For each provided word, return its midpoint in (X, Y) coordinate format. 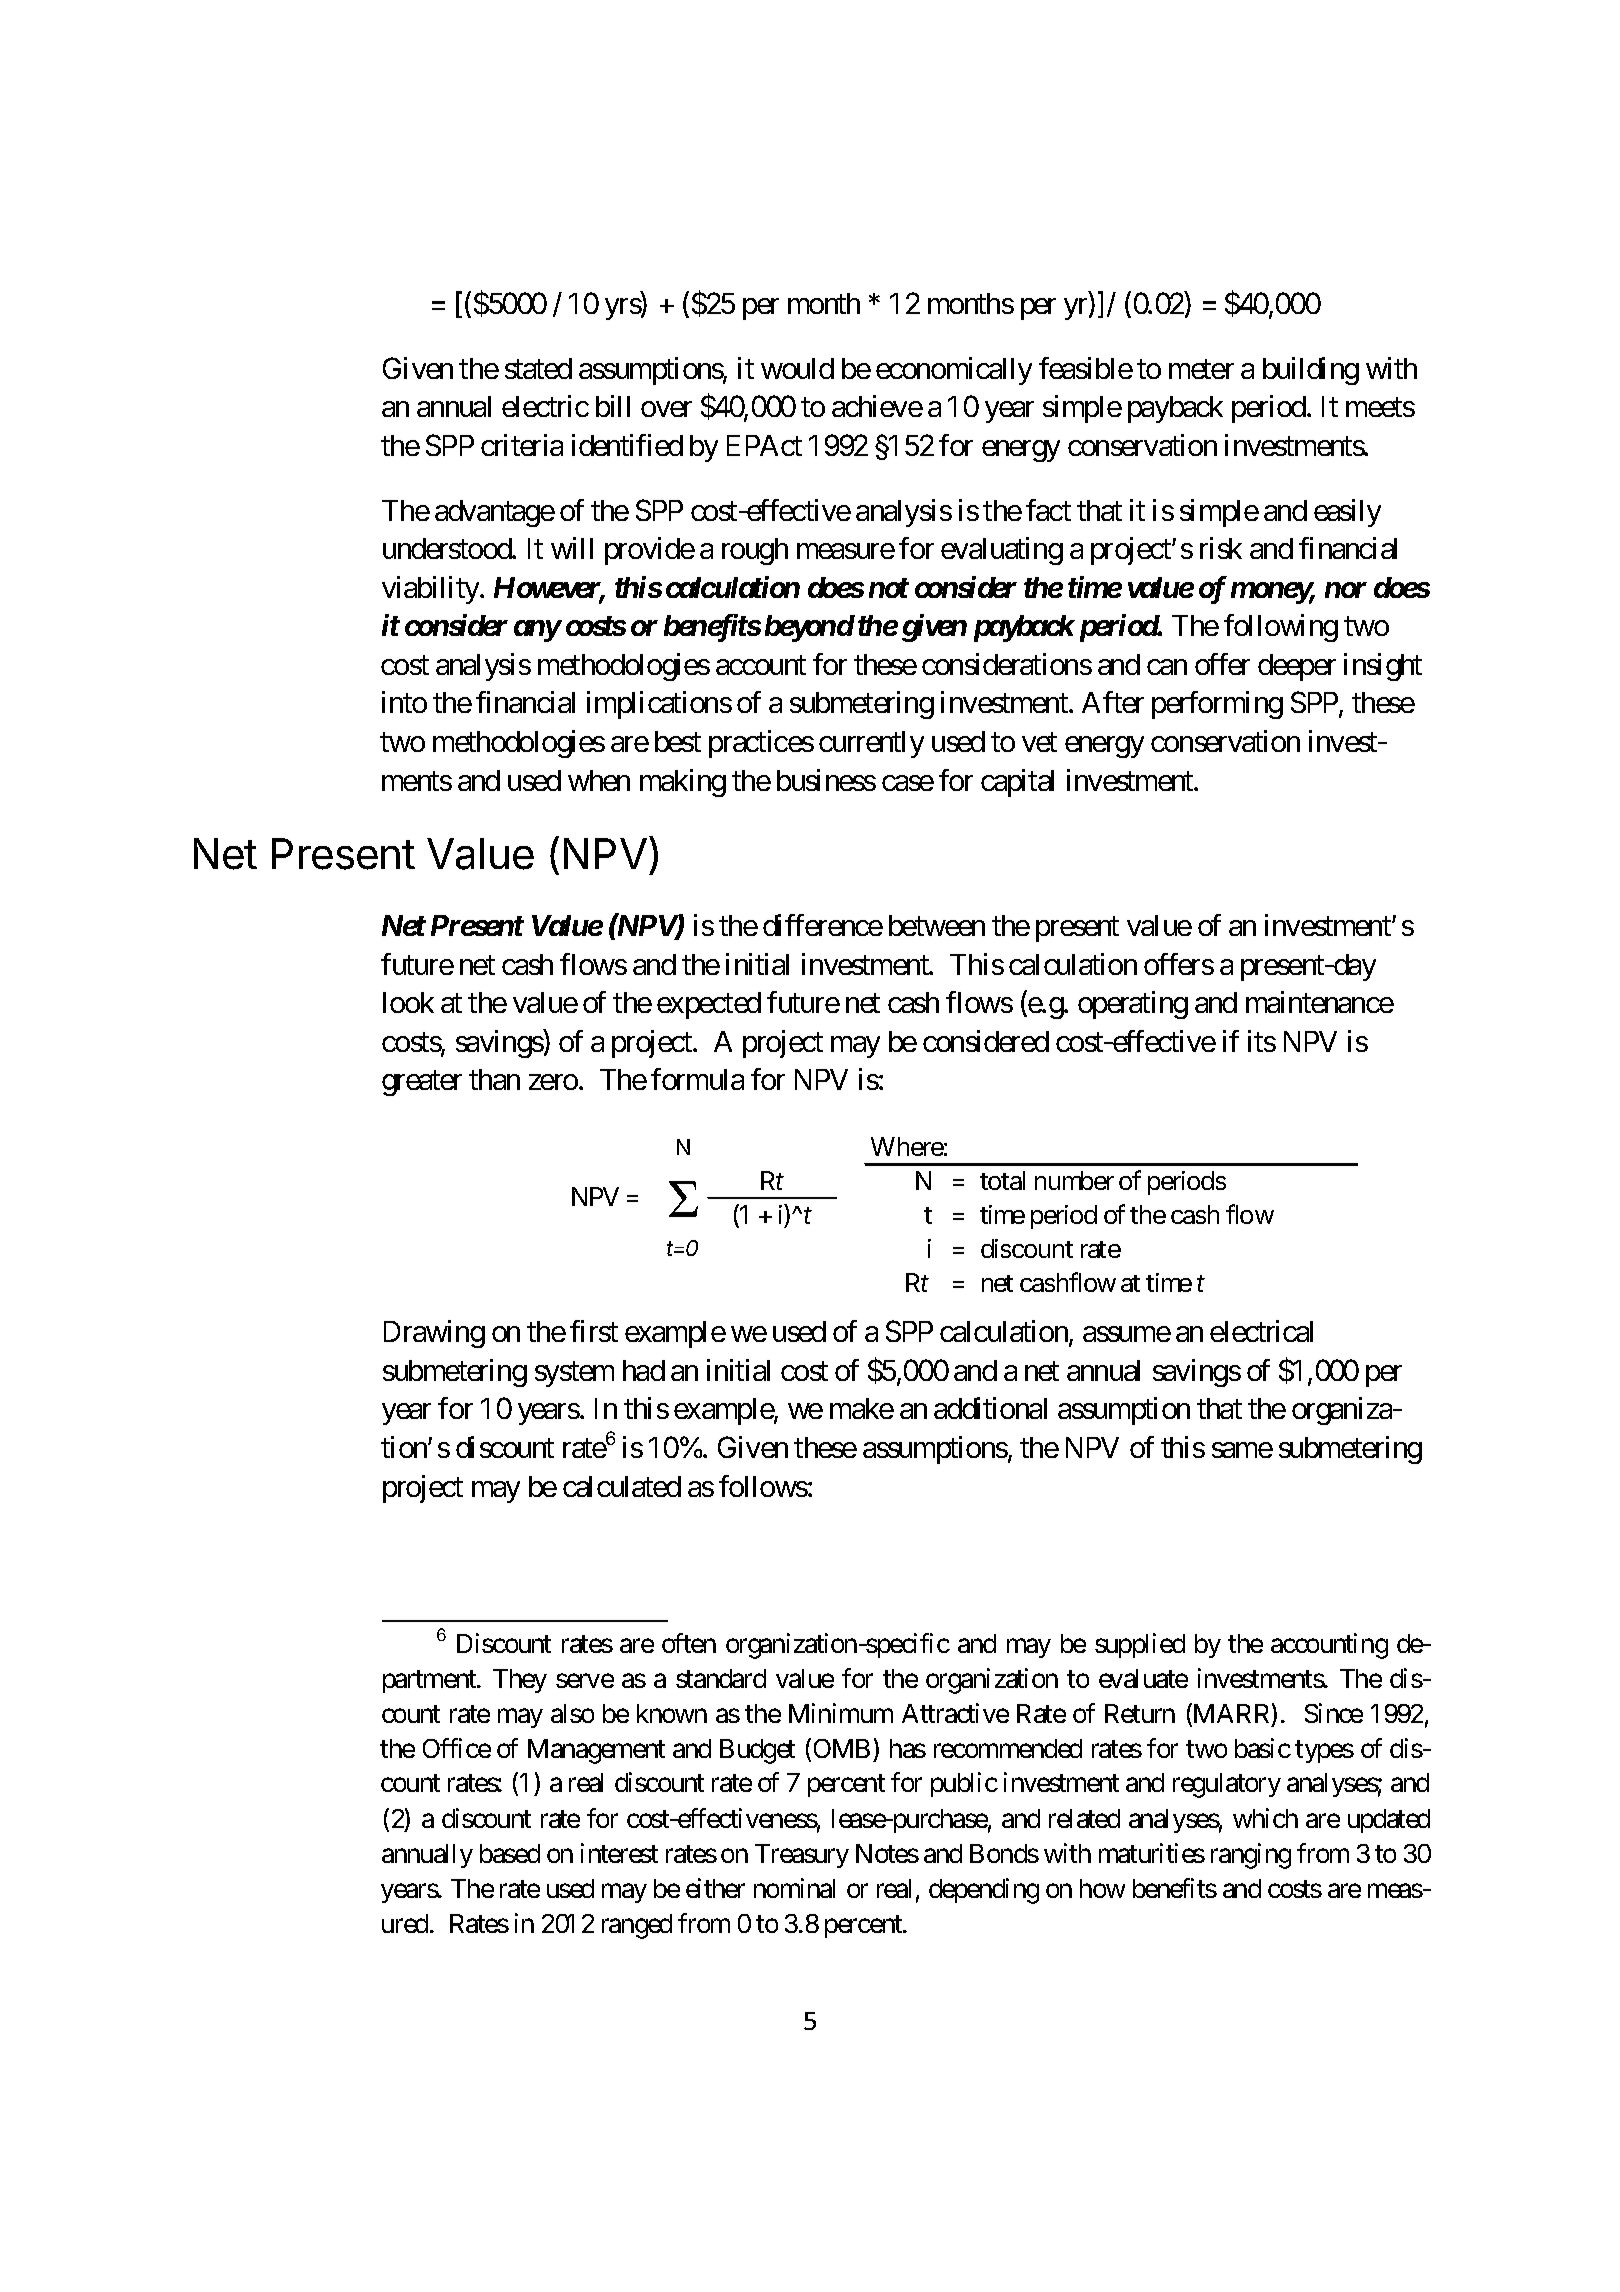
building (1311, 371)
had (644, 1370)
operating (1133, 1005)
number (1074, 1180)
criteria (522, 445)
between (937, 925)
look (408, 1002)
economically (954, 371)
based (510, 1853)
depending (984, 1891)
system (574, 1374)
